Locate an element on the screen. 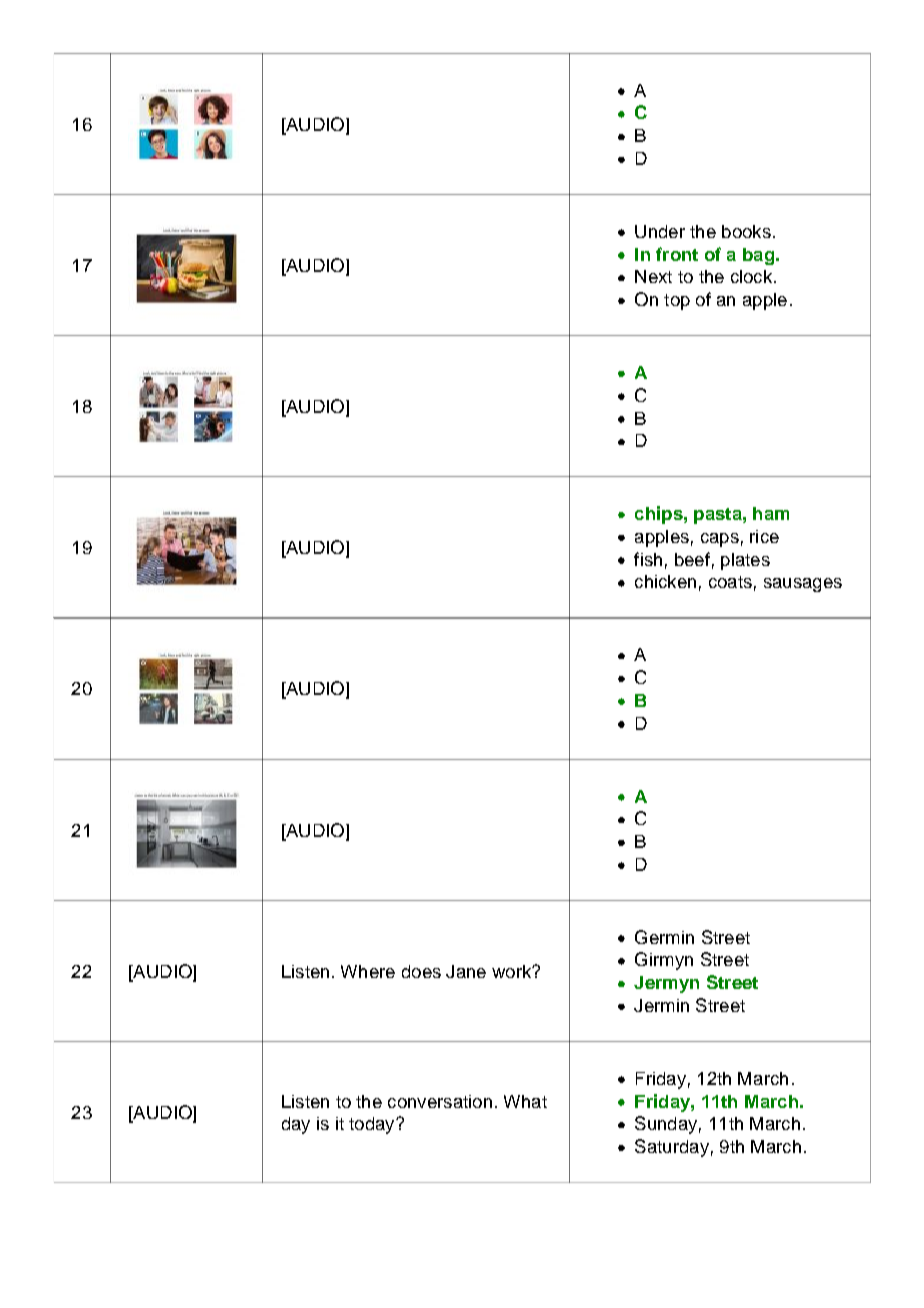  Next is located at coordinates (653, 276).
